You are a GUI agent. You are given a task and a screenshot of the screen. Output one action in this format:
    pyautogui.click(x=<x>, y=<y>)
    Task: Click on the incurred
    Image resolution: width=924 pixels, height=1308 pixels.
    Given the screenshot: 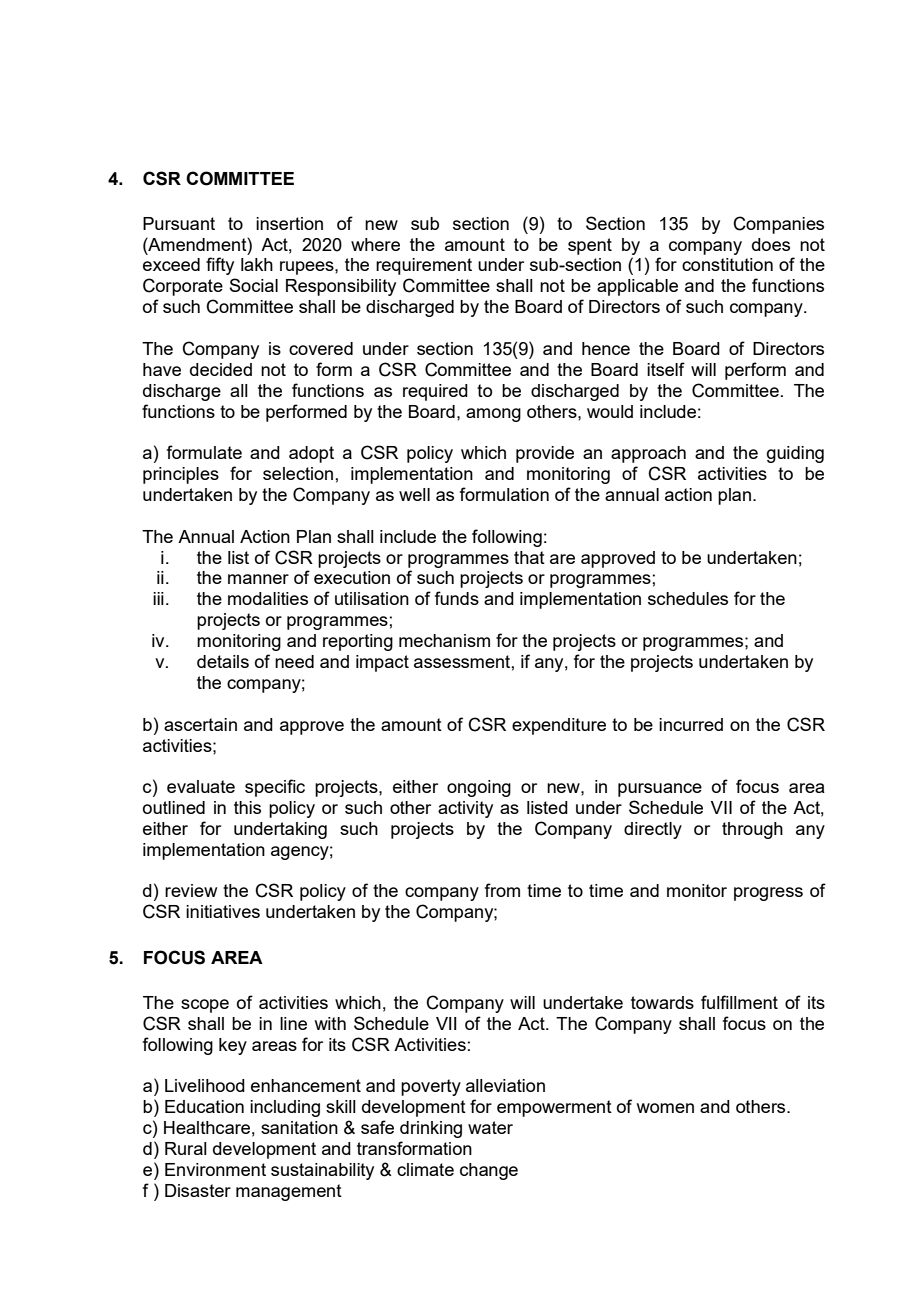 What is the action you would take?
    pyautogui.click(x=691, y=724)
